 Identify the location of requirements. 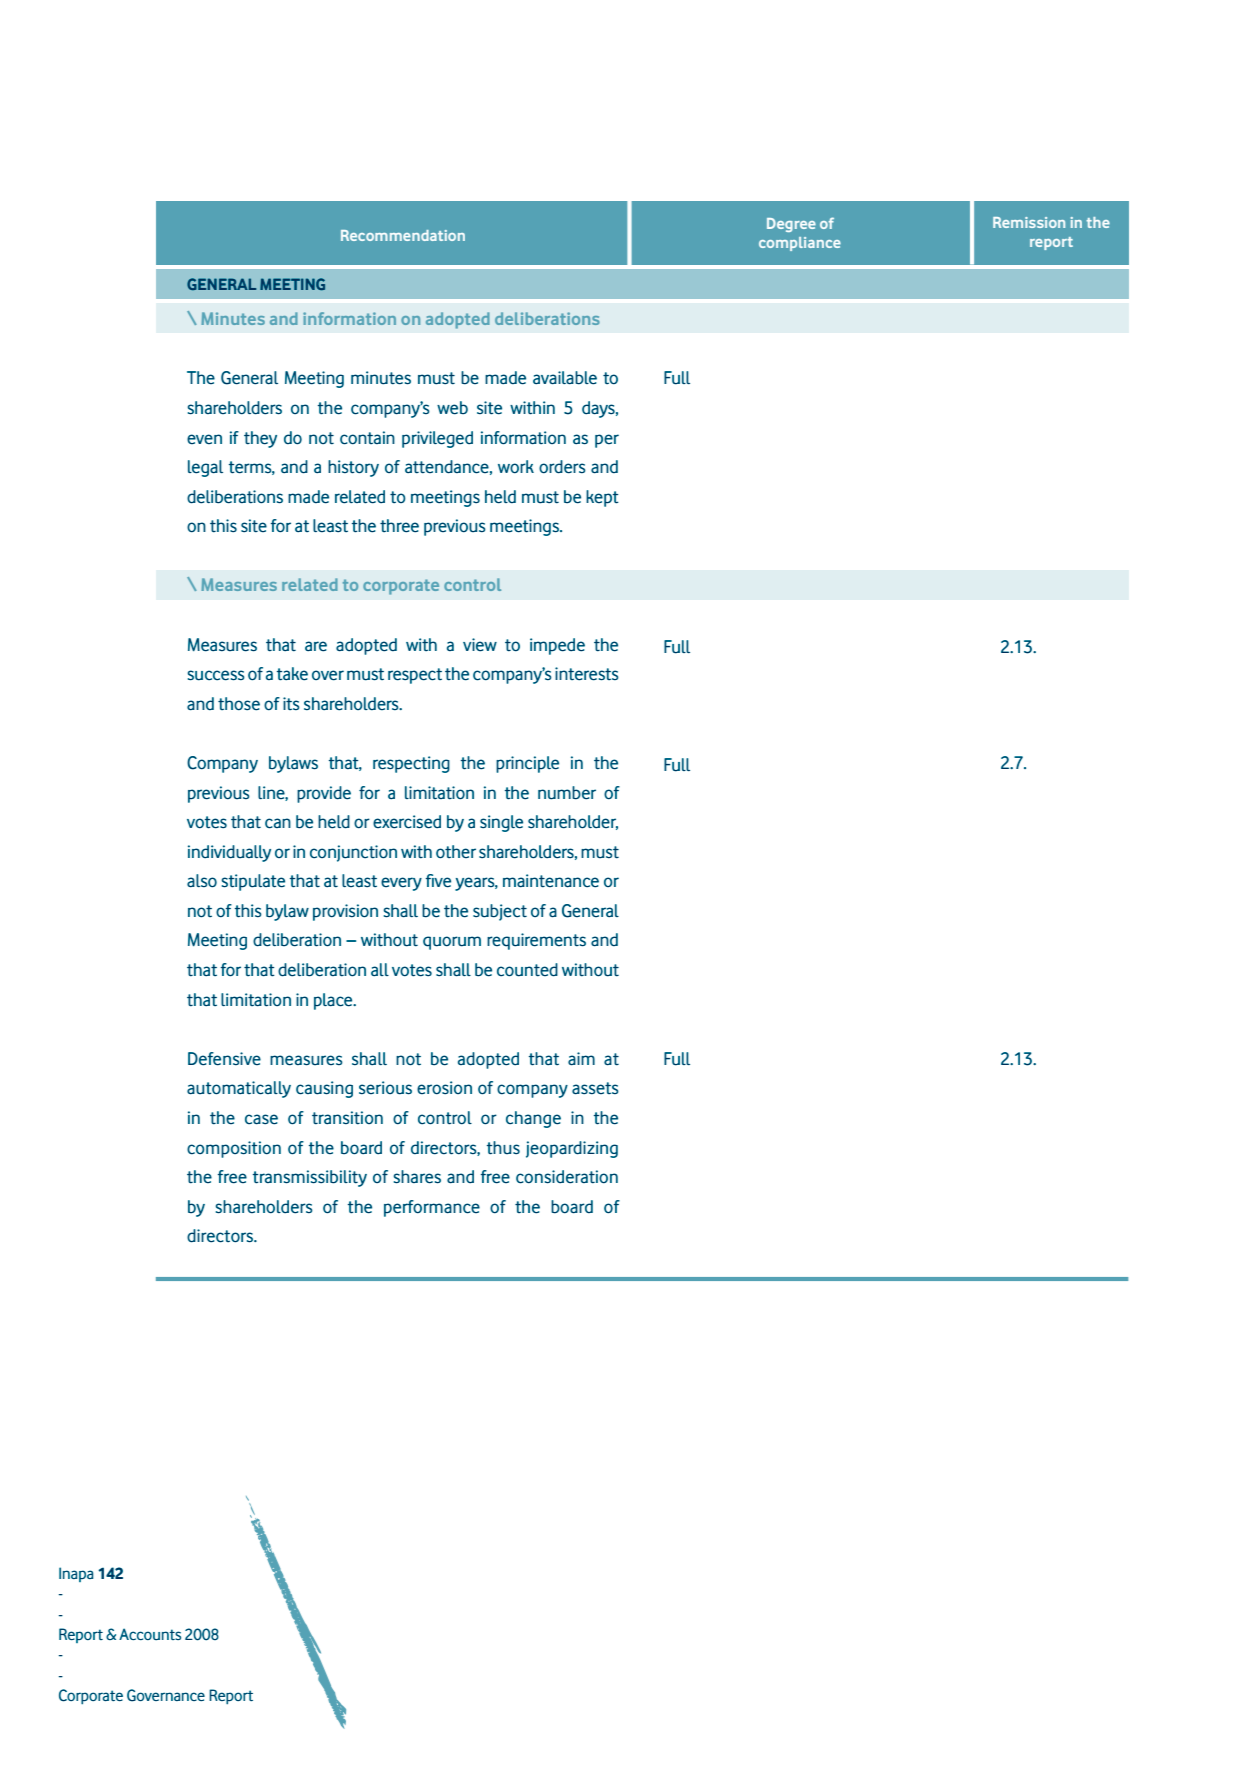
(536, 941).
